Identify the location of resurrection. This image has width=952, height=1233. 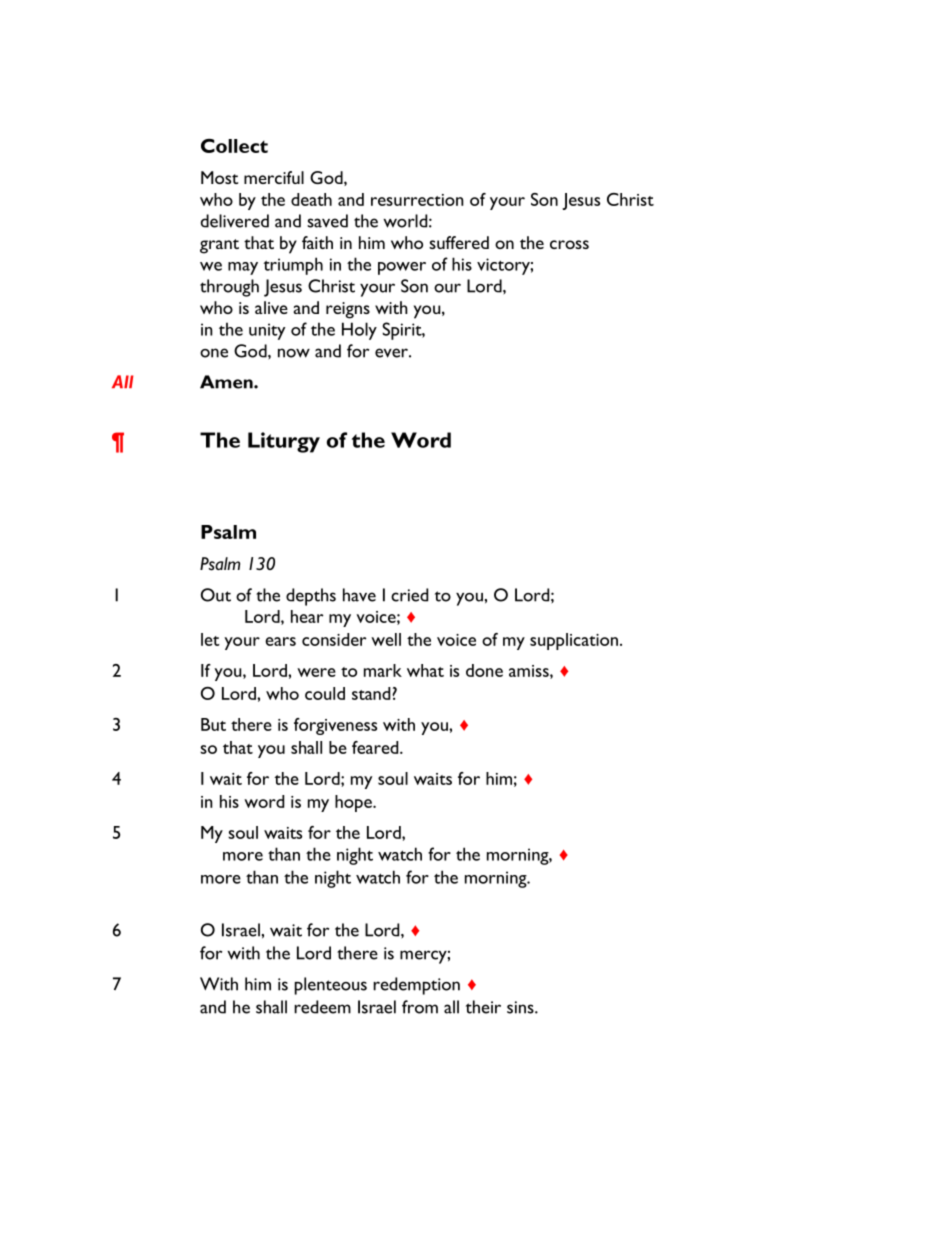
(417, 200).
